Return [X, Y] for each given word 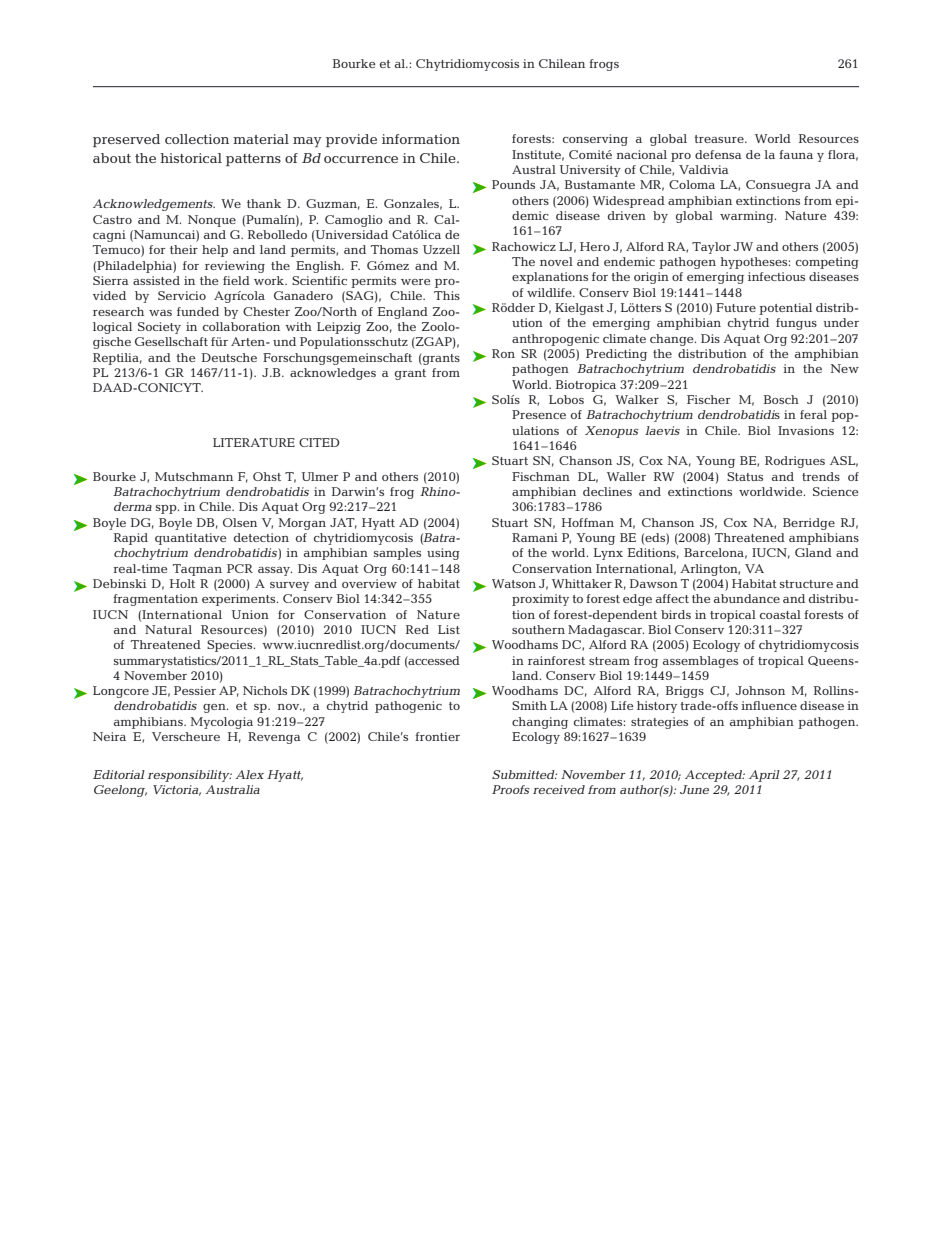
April [764, 776]
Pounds [513, 184]
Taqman [197, 570]
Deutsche [229, 357]
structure [806, 584]
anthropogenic [555, 340]
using [443, 554]
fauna [796, 154]
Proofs [511, 789]
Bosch [781, 399]
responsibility [190, 776]
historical [191, 158]
